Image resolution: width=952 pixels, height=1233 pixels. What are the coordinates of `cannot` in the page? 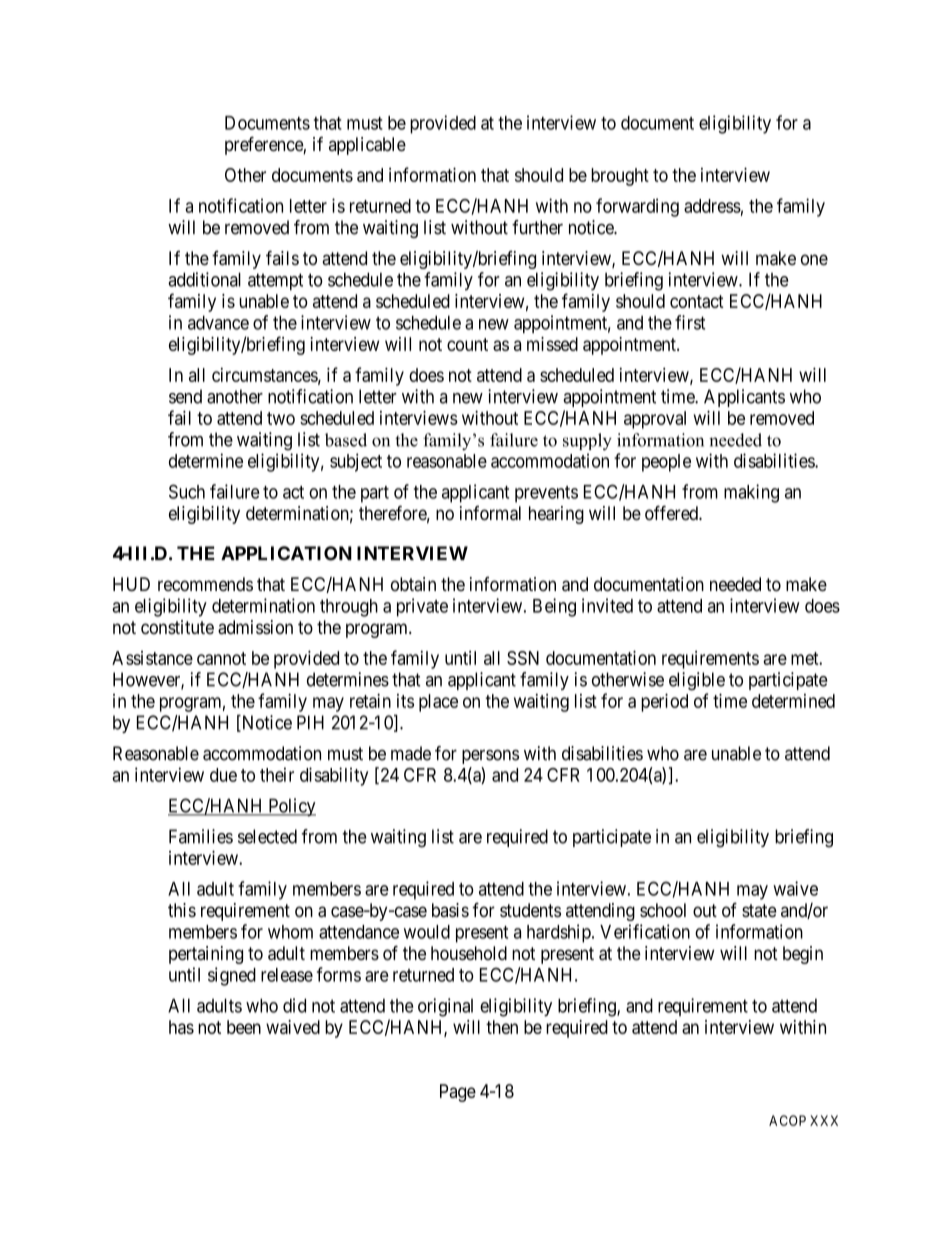 It's located at (221, 658).
